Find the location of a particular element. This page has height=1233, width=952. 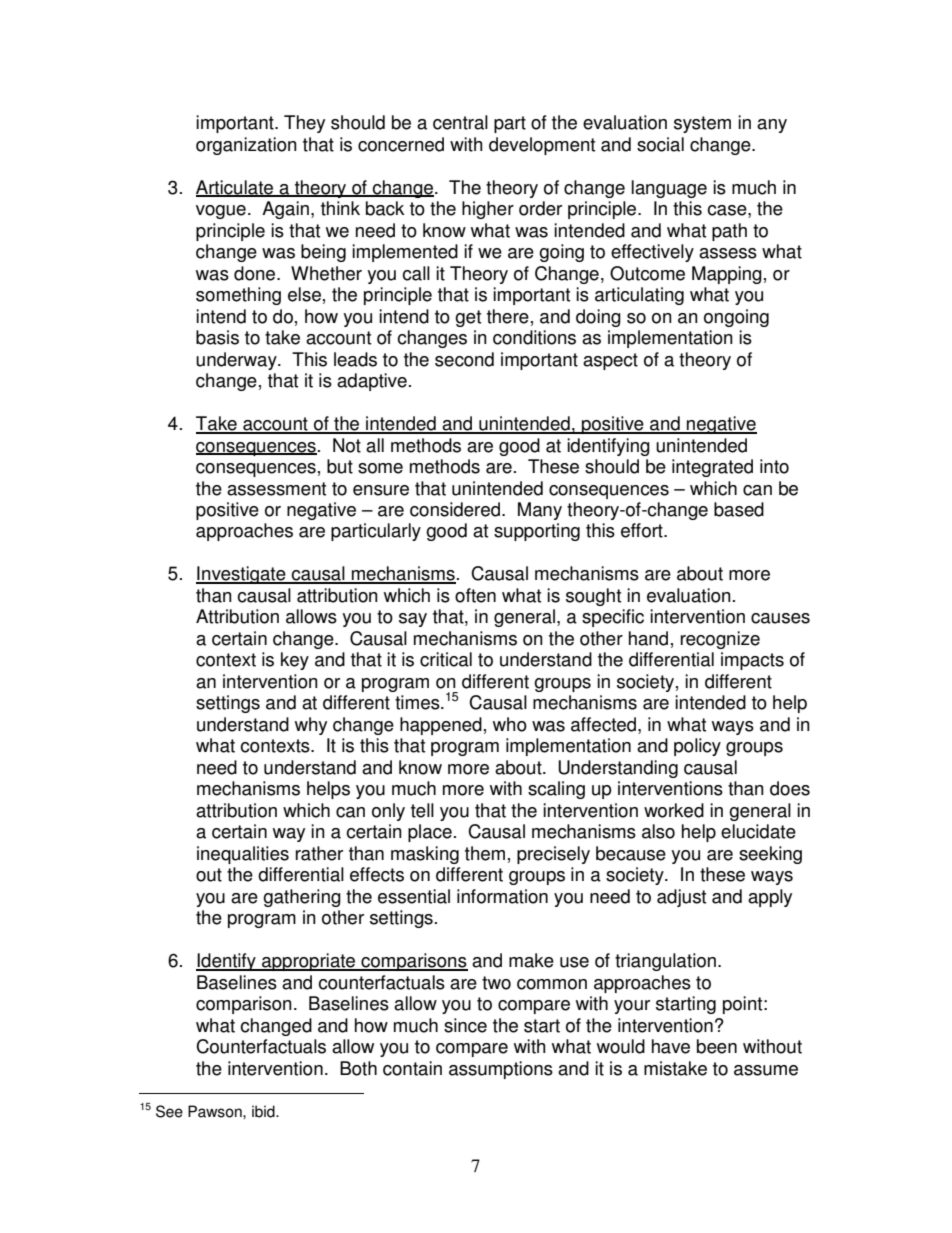

rather is located at coordinates (319, 853).
